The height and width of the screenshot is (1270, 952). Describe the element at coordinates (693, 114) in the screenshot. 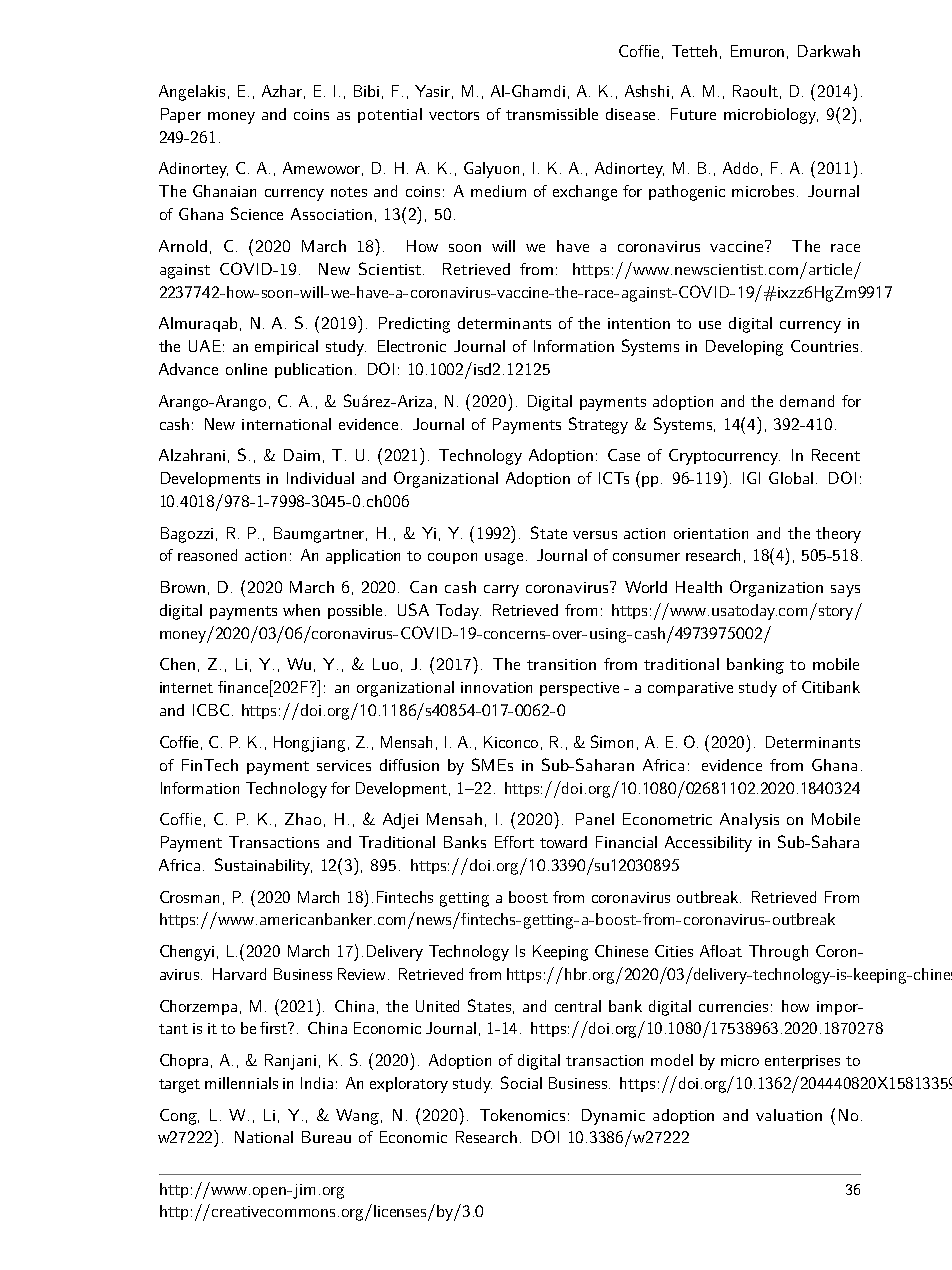

I see `Future` at that location.
